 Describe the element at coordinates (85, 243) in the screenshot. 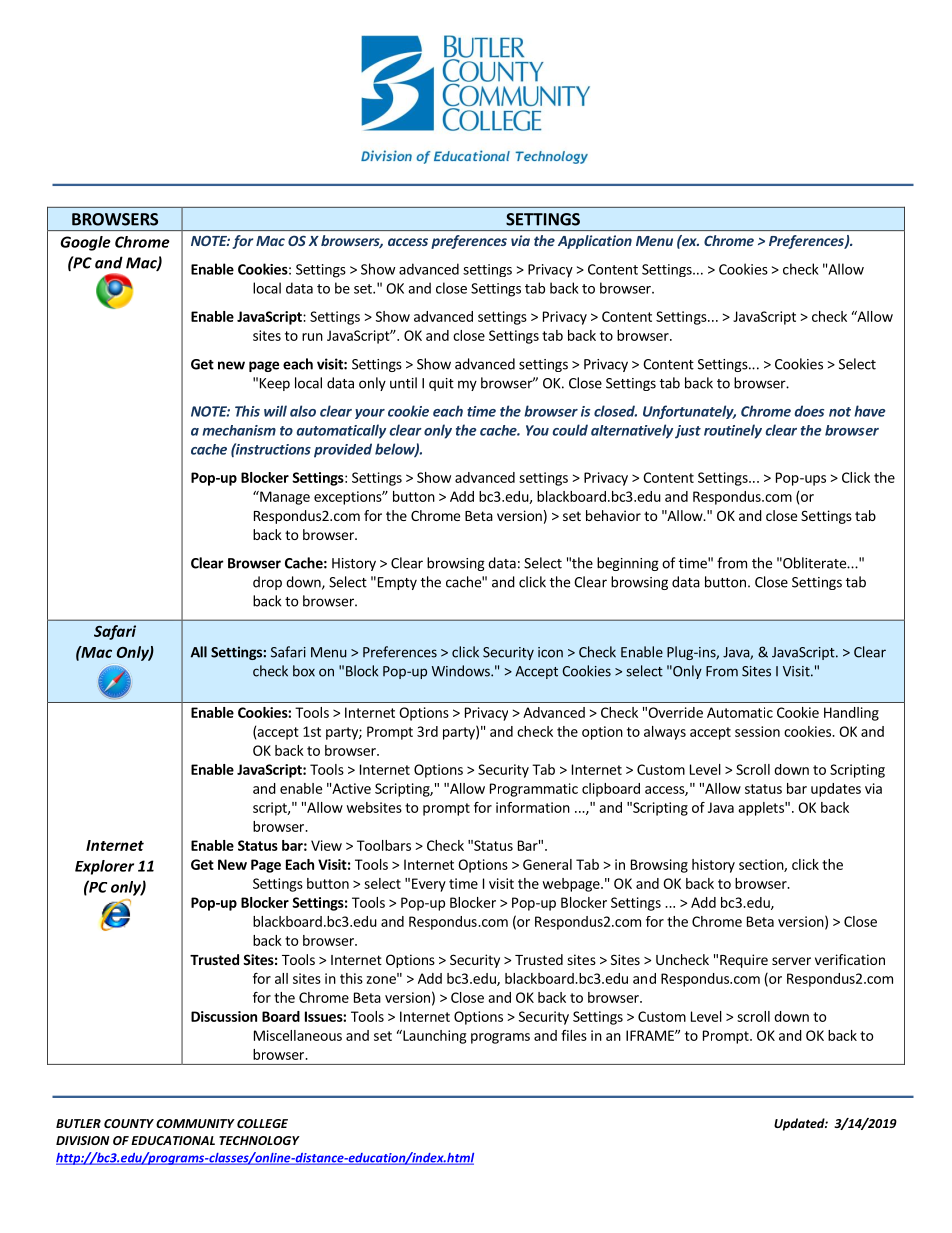

I see `Google` at that location.
